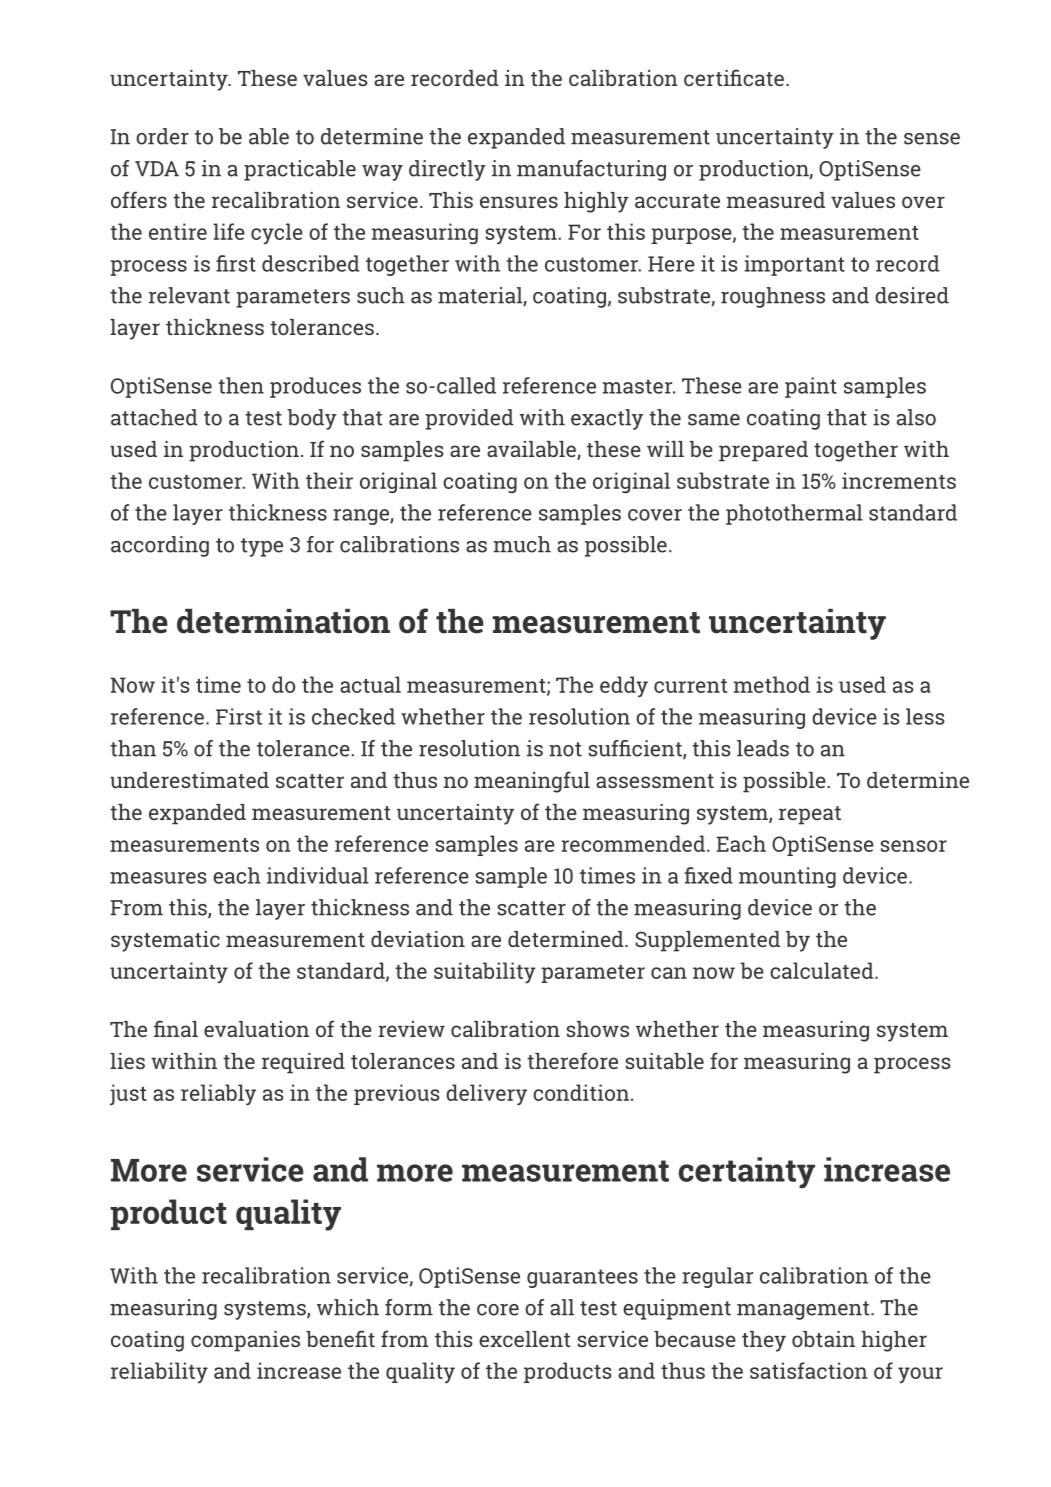 The height and width of the screenshot is (1487, 1051). Describe the element at coordinates (189, 780) in the screenshot. I see `underestimated` at that location.
